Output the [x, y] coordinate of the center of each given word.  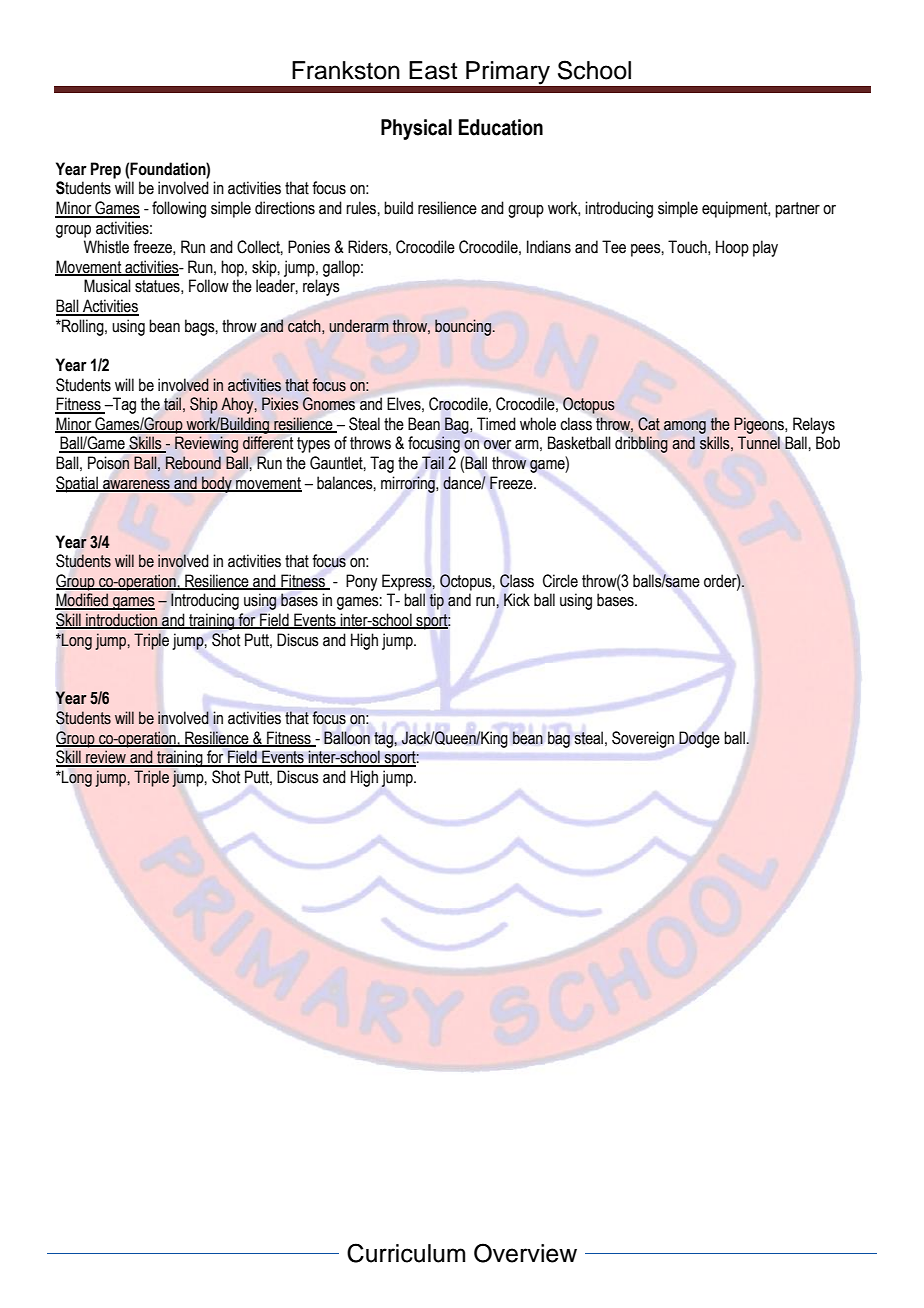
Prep [106, 170]
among [685, 427]
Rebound [193, 463]
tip [437, 602]
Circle [560, 581]
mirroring [409, 484]
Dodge [699, 739]
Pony [361, 582]
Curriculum [406, 1253]
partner [797, 210]
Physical [416, 129]
